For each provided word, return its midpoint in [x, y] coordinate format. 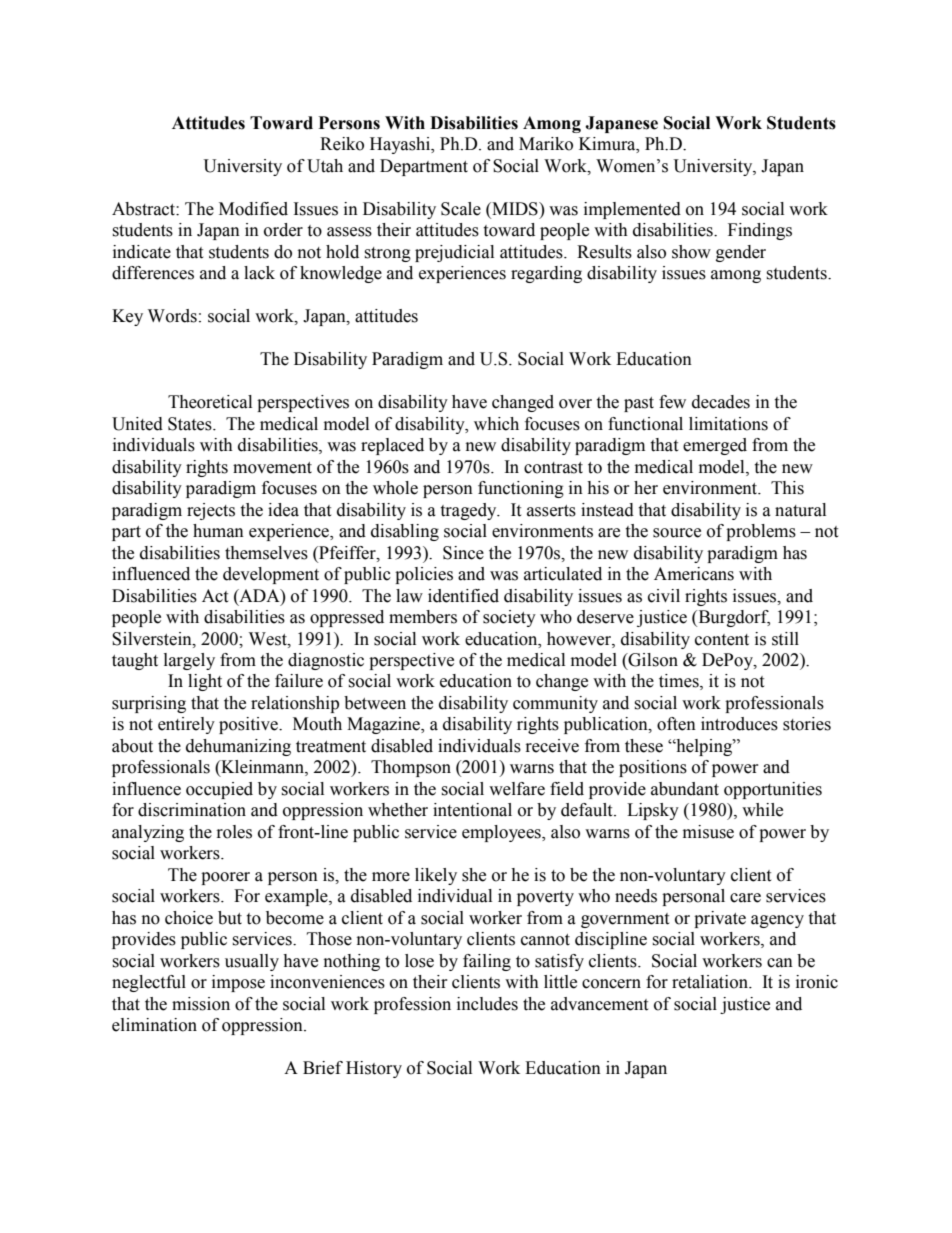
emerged [715, 446]
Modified [253, 209]
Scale [461, 209]
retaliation [711, 982]
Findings [760, 231]
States [191, 424]
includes [487, 1004]
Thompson [411, 768]
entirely [186, 725]
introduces [739, 724]
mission [201, 1004]
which [496, 424]
